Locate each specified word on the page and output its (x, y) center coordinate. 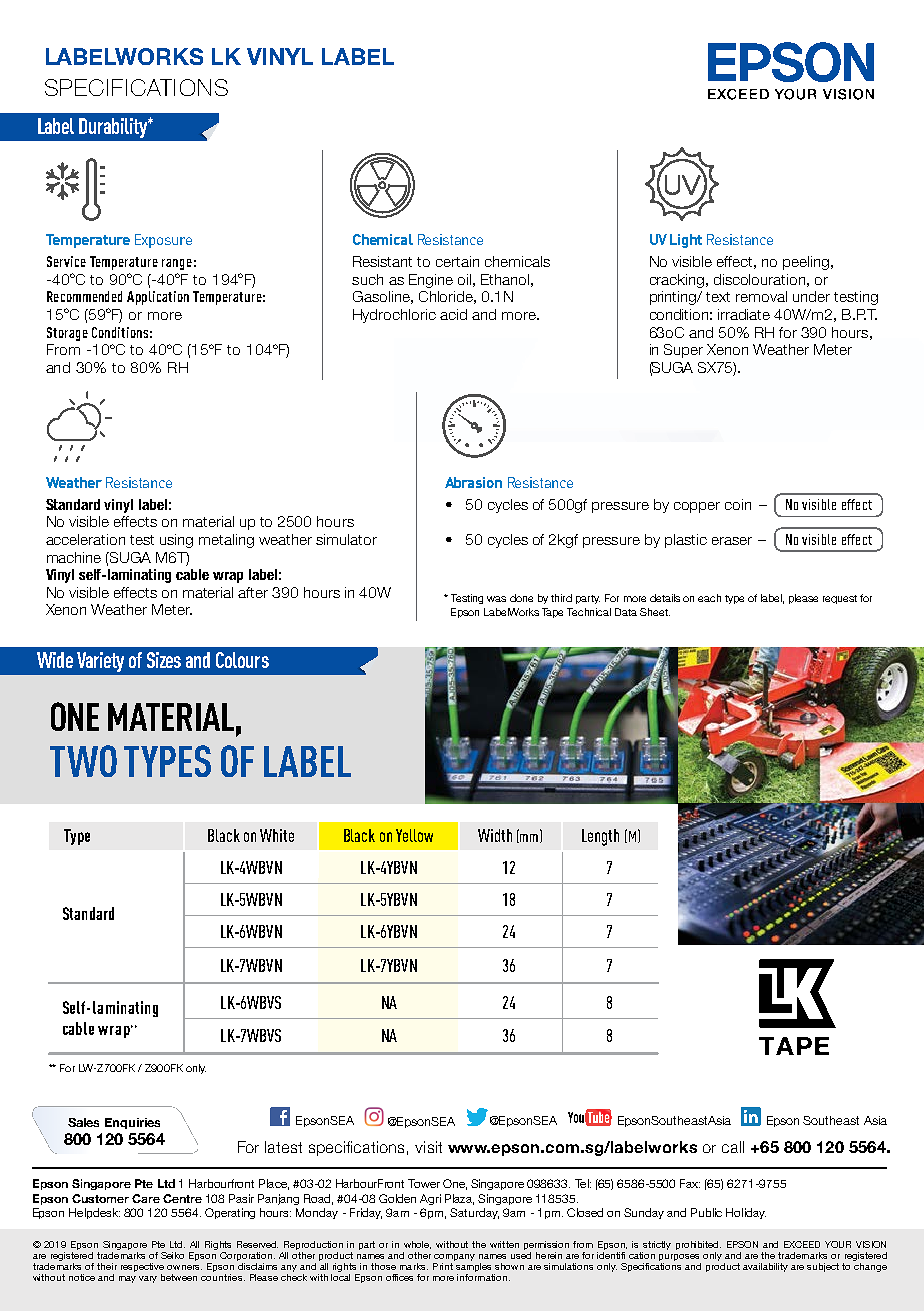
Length (600, 837)
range (177, 264)
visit (428, 1147)
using (176, 541)
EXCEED (802, 1244)
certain (457, 261)
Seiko (172, 1255)
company (454, 1257)
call (733, 1147)
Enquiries (132, 1123)
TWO (83, 761)
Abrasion (473, 482)
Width (495, 835)
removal (761, 296)
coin (738, 504)
